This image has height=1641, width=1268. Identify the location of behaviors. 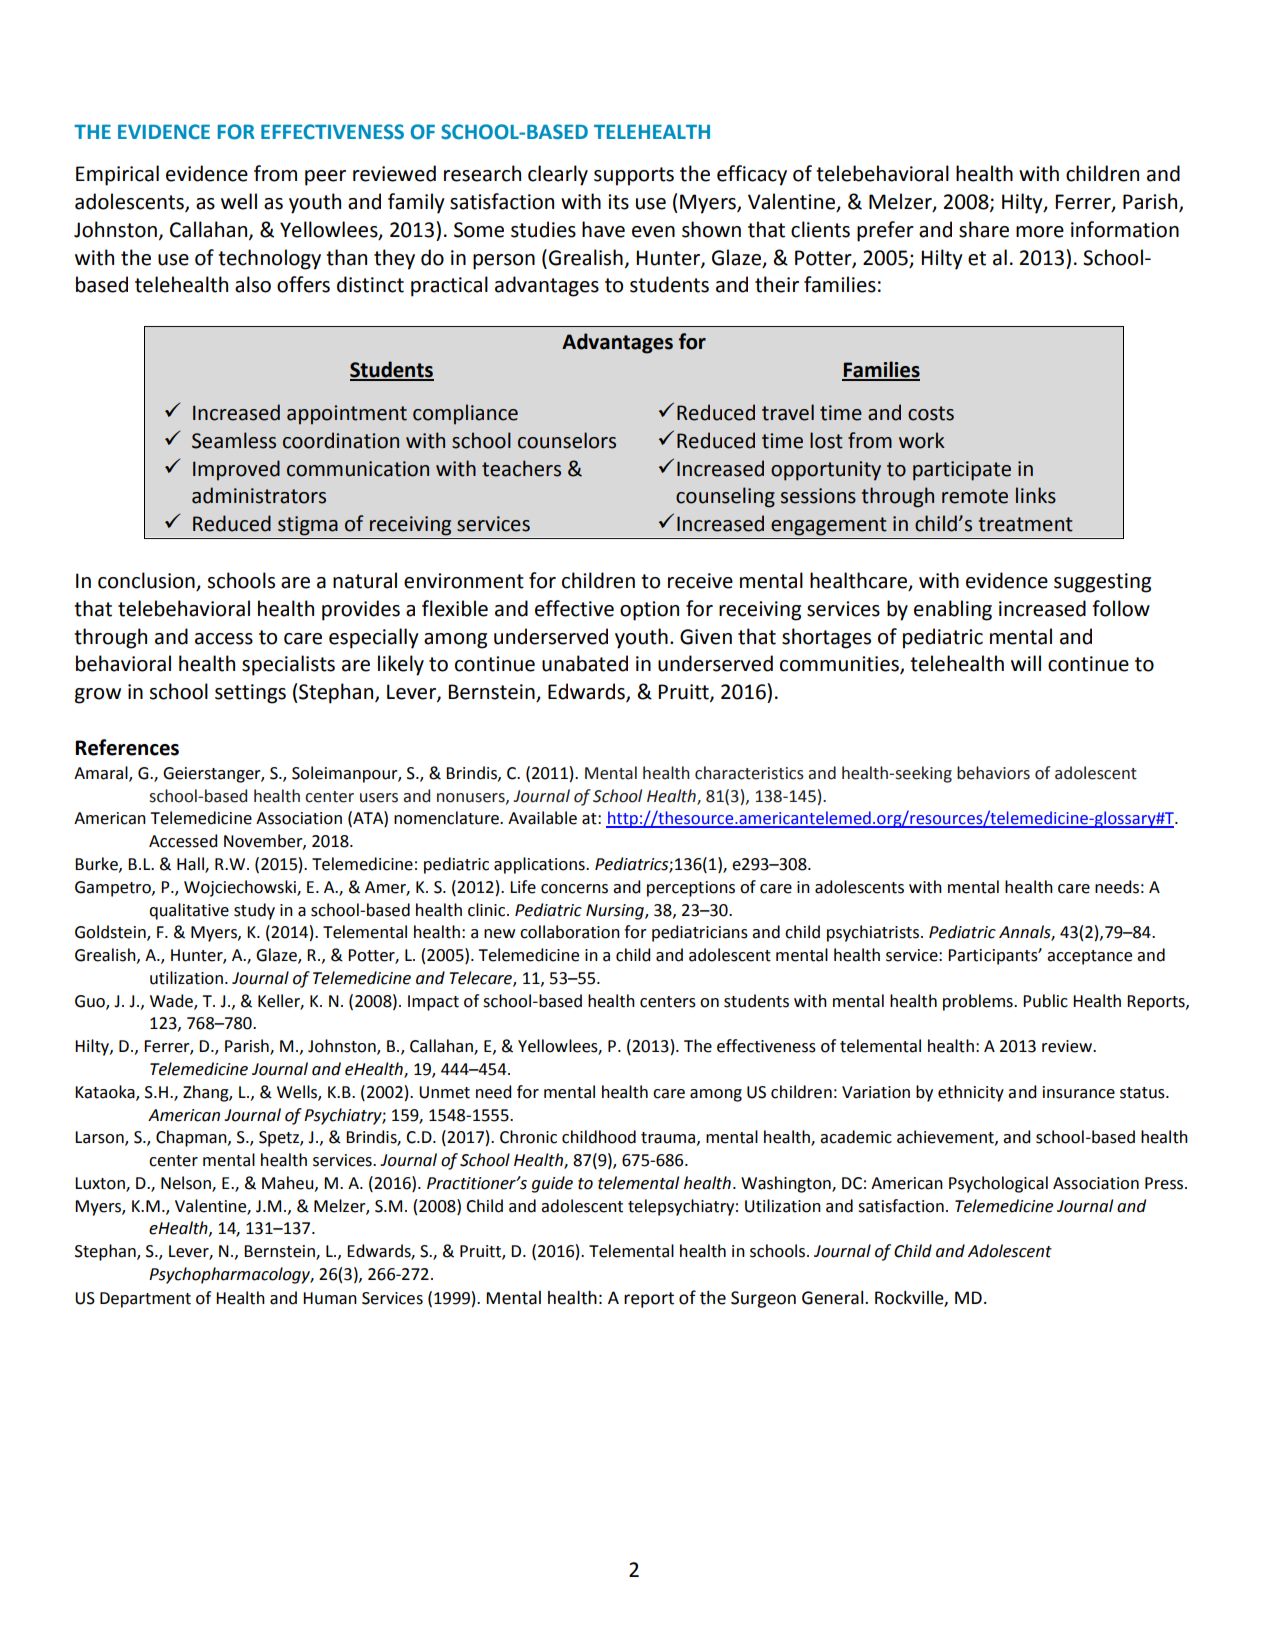
(993, 773).
